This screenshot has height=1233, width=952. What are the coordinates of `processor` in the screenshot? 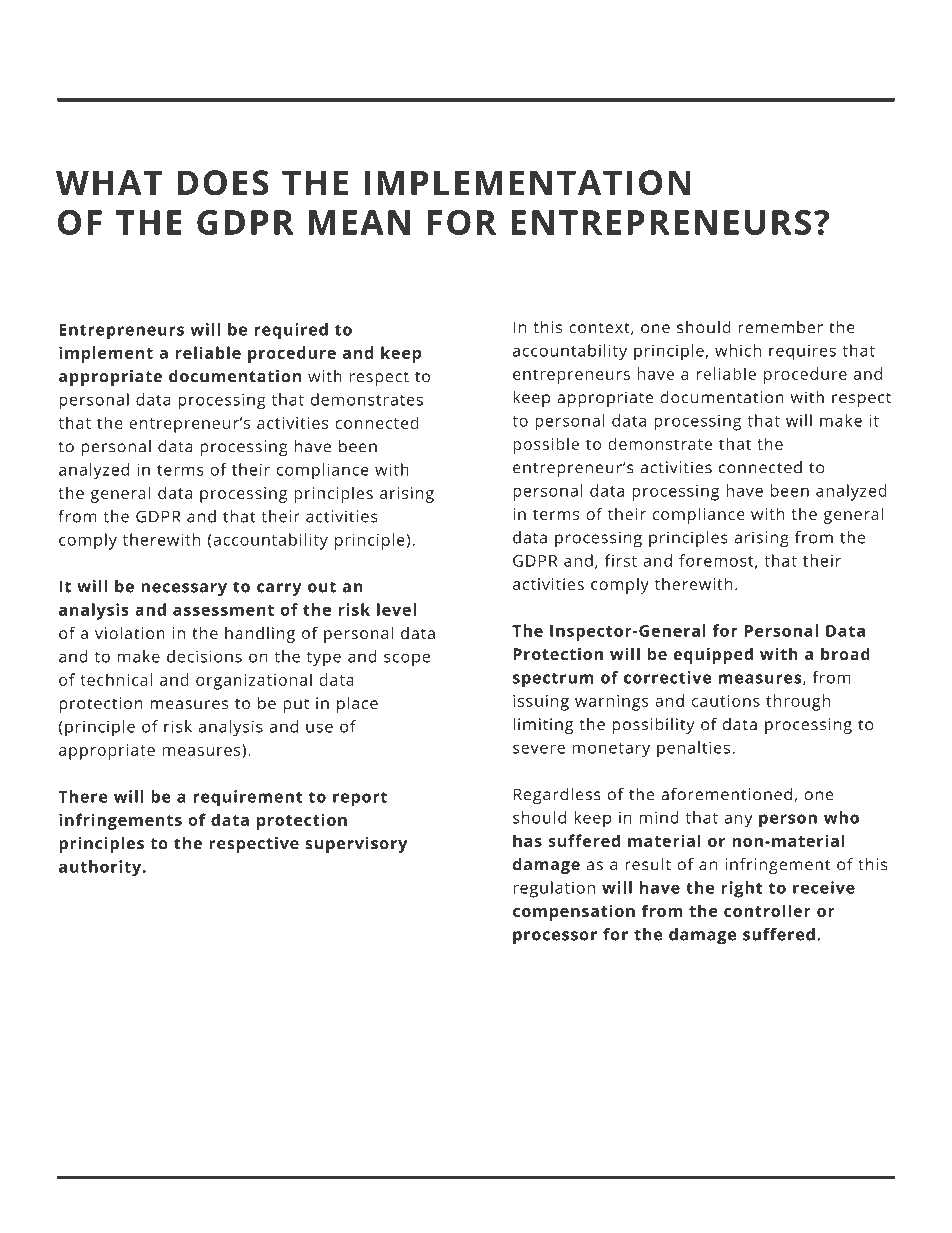 It's located at (555, 937).
